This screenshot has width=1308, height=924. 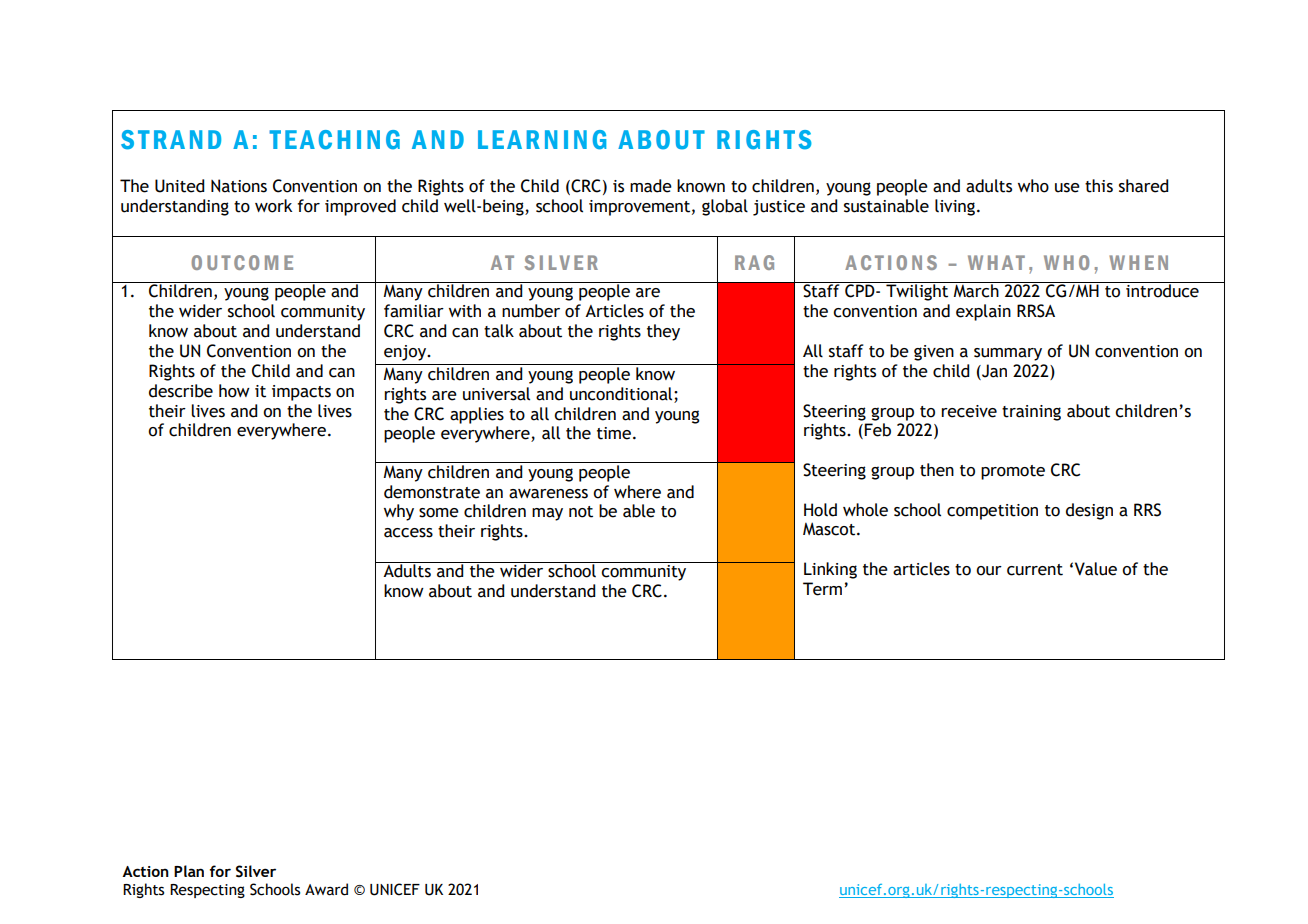 I want to click on Plan, so click(x=189, y=871).
